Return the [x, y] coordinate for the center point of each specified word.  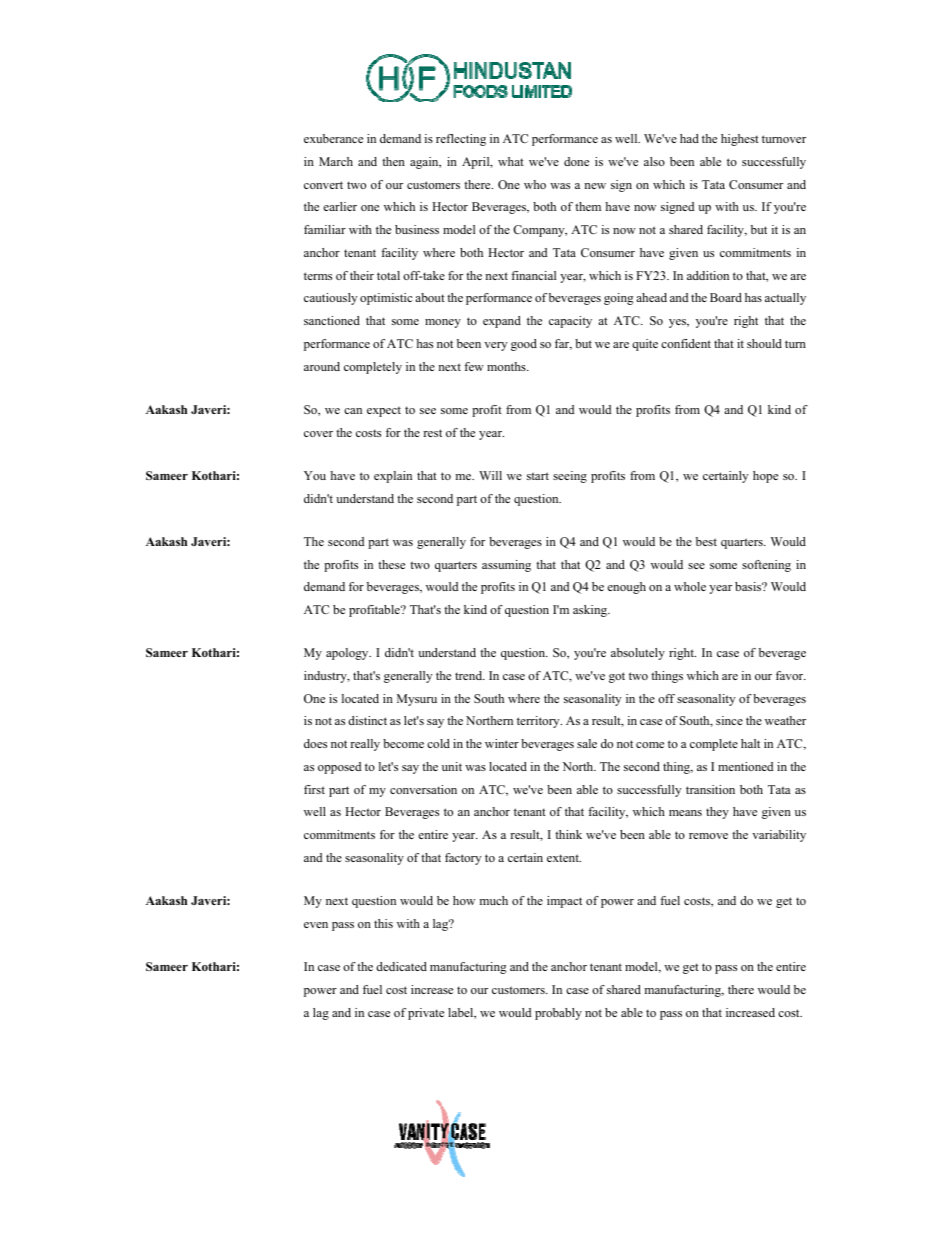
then [393, 161]
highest [740, 140]
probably [558, 1014]
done [576, 161]
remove [708, 836]
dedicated [401, 966]
